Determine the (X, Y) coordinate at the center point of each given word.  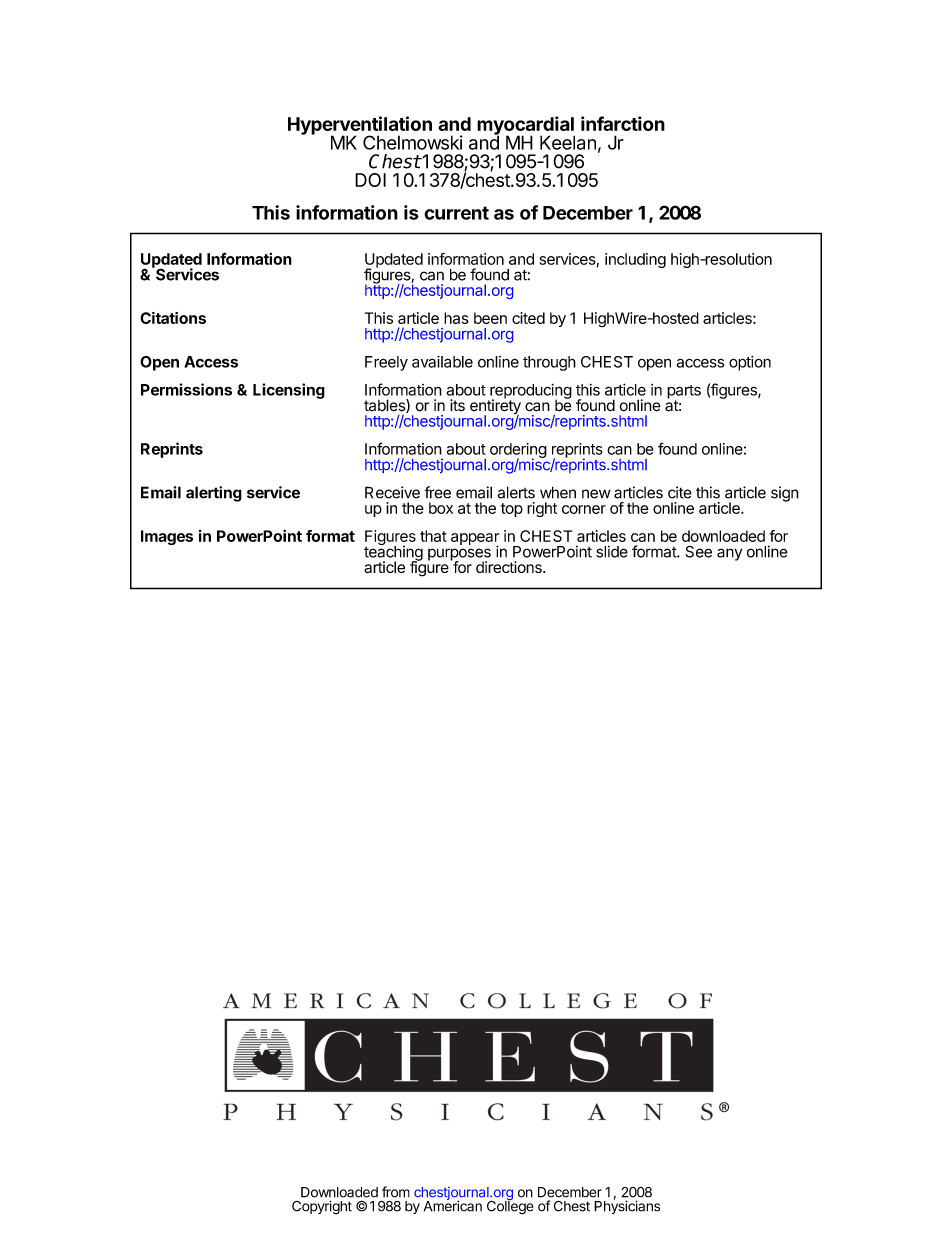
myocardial (526, 126)
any (729, 554)
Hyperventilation (360, 126)
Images (167, 537)
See (699, 552)
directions (510, 567)
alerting (214, 494)
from (396, 1192)
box (441, 508)
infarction (623, 123)
